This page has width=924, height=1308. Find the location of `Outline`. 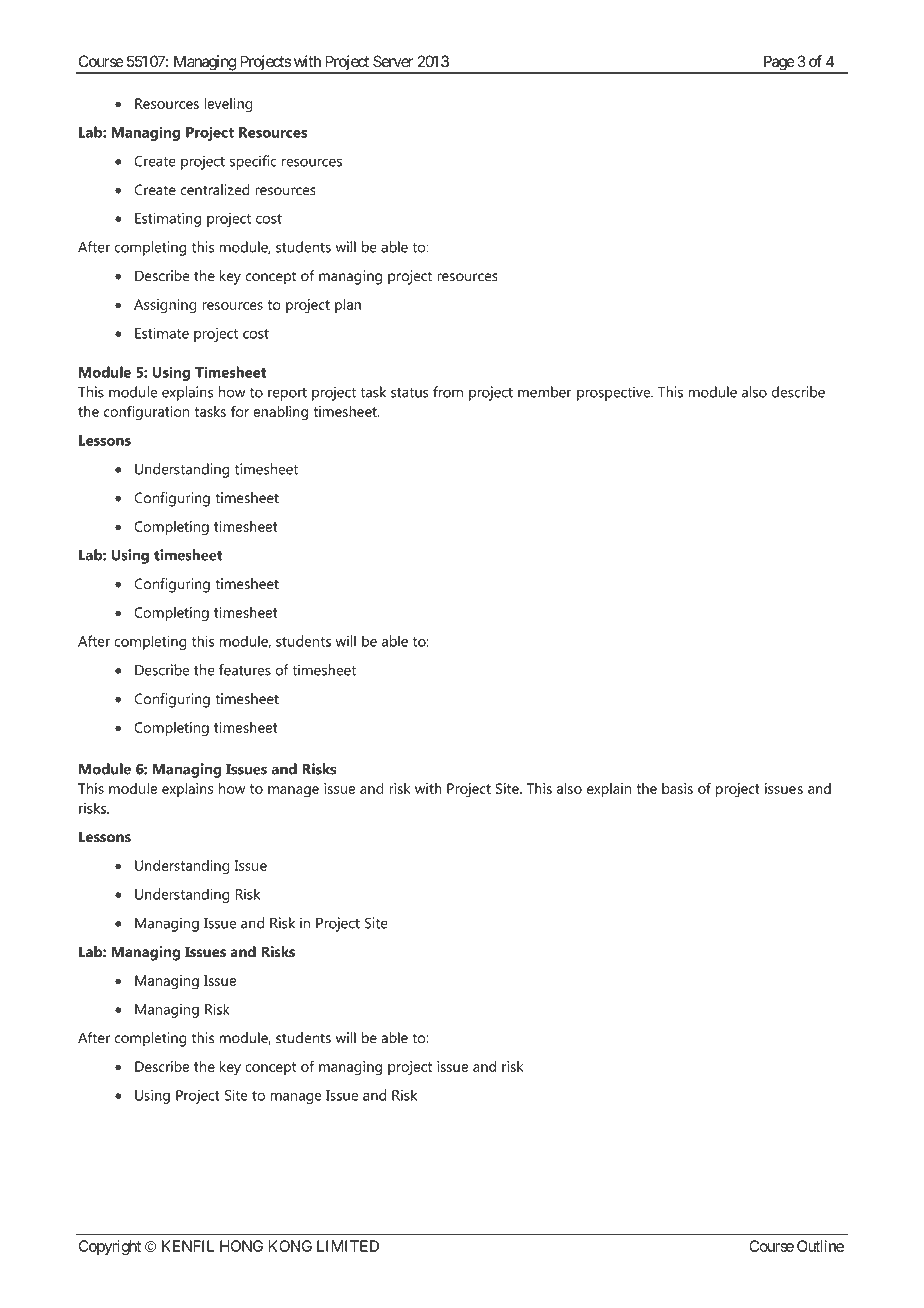

Outline is located at coordinates (820, 1246).
